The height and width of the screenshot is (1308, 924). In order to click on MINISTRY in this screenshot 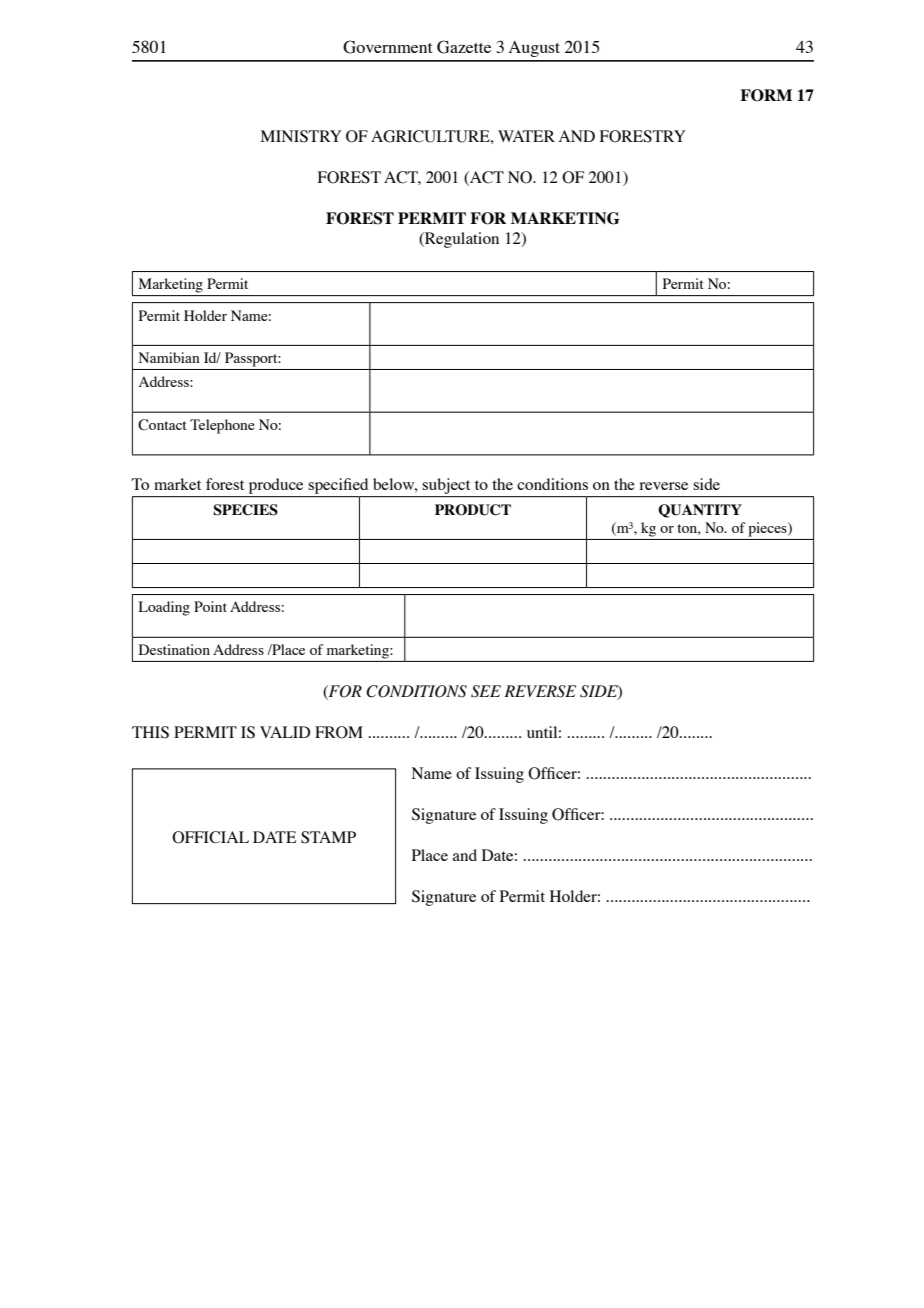, I will do `click(301, 136)`.
